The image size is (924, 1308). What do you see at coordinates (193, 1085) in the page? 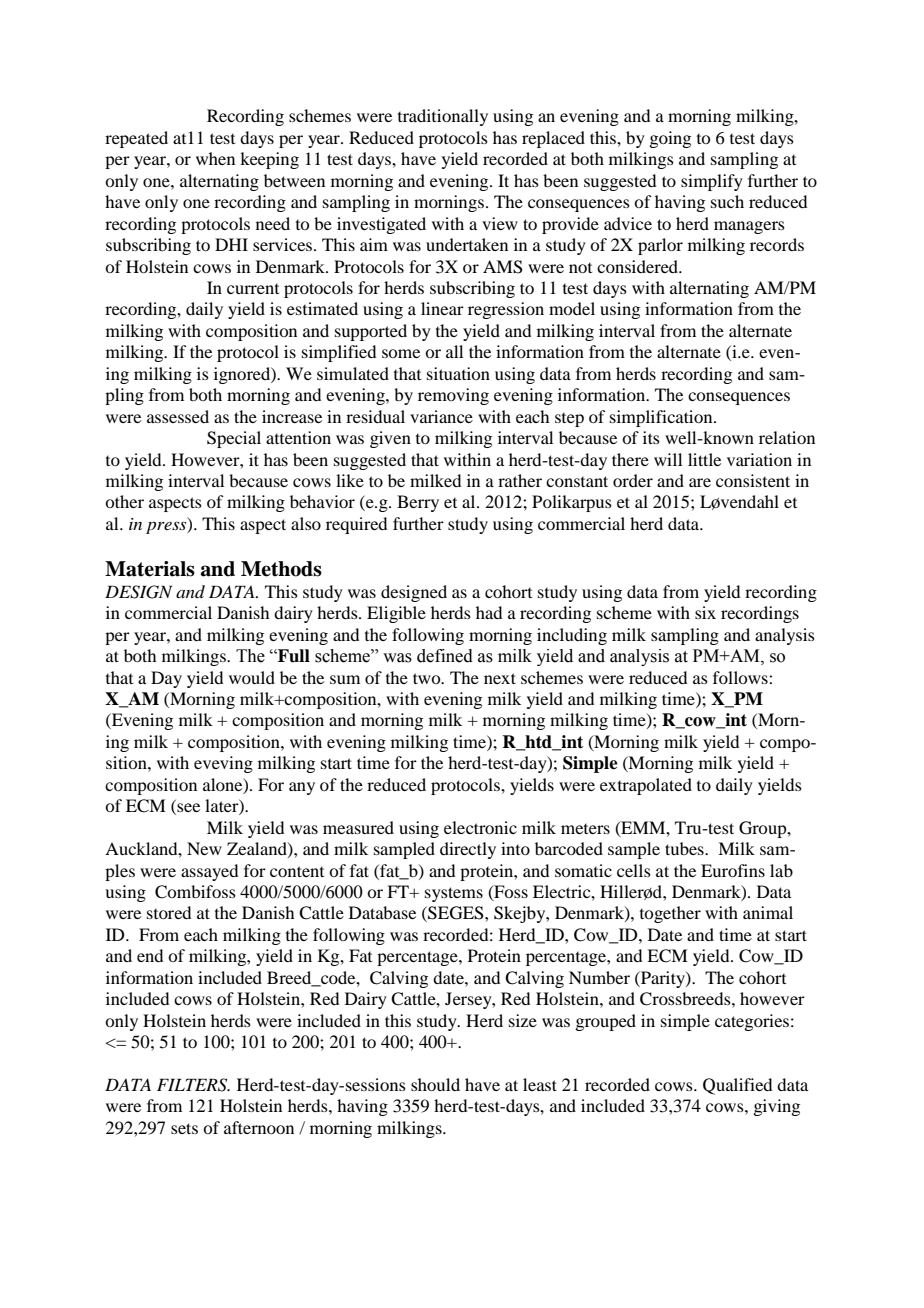
I see `FILTERS` at bounding box center [193, 1085].
